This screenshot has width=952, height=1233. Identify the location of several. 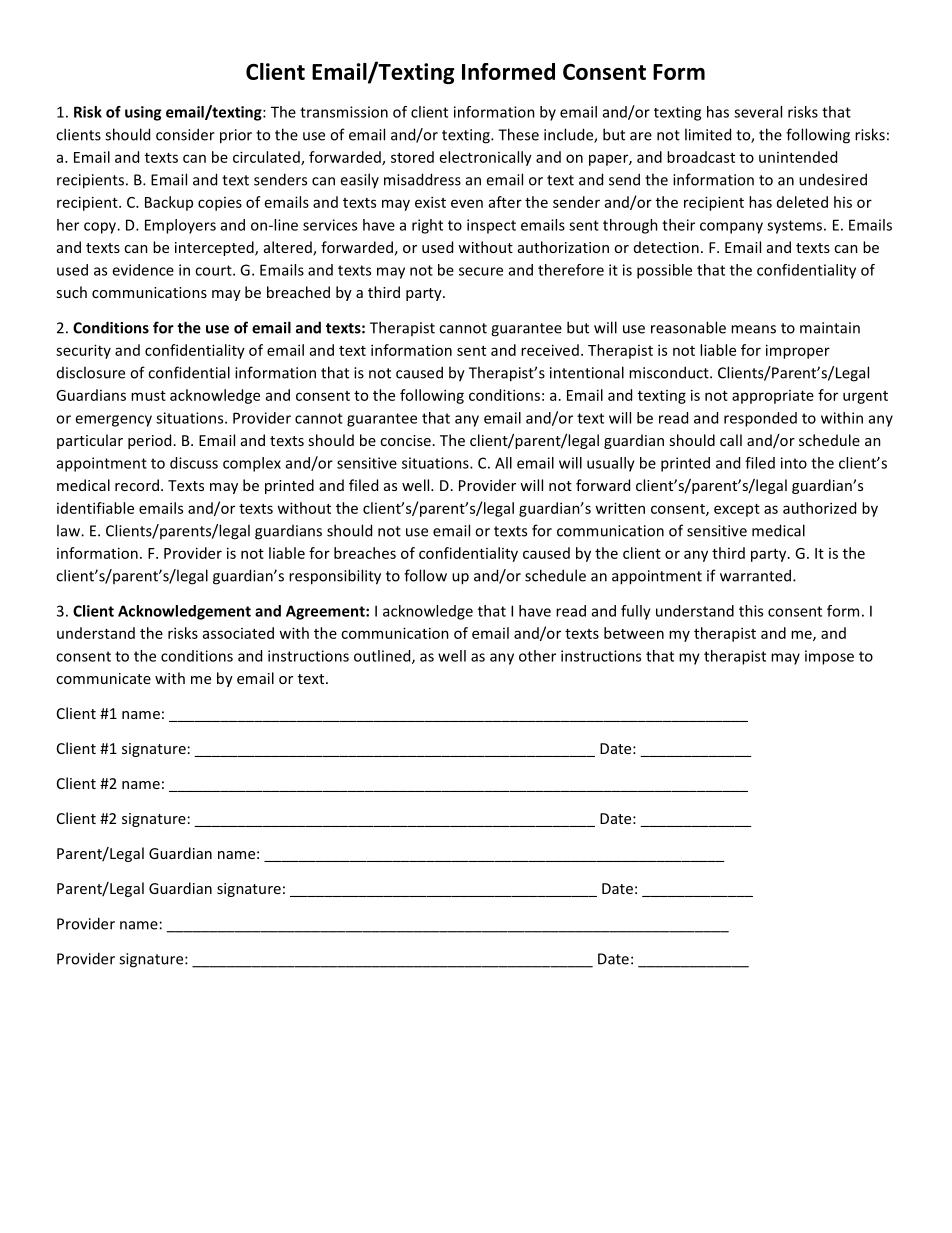
(758, 112).
